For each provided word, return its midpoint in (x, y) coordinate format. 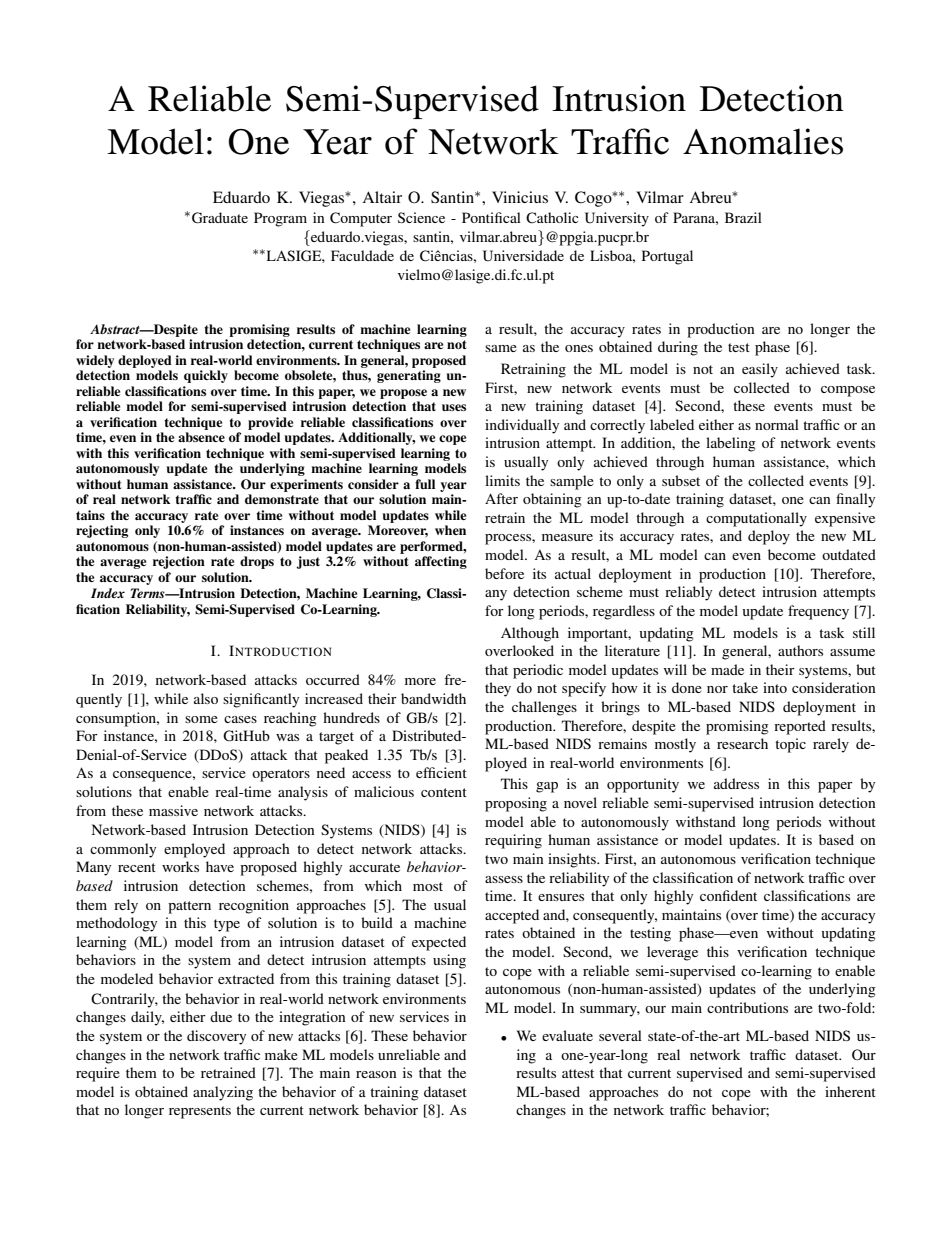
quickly (206, 376)
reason (376, 1074)
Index (108, 593)
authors (800, 650)
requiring (513, 841)
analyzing (223, 1093)
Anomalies (763, 141)
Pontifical (491, 217)
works (180, 866)
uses (454, 407)
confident (728, 895)
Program (280, 219)
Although (530, 634)
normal (777, 424)
